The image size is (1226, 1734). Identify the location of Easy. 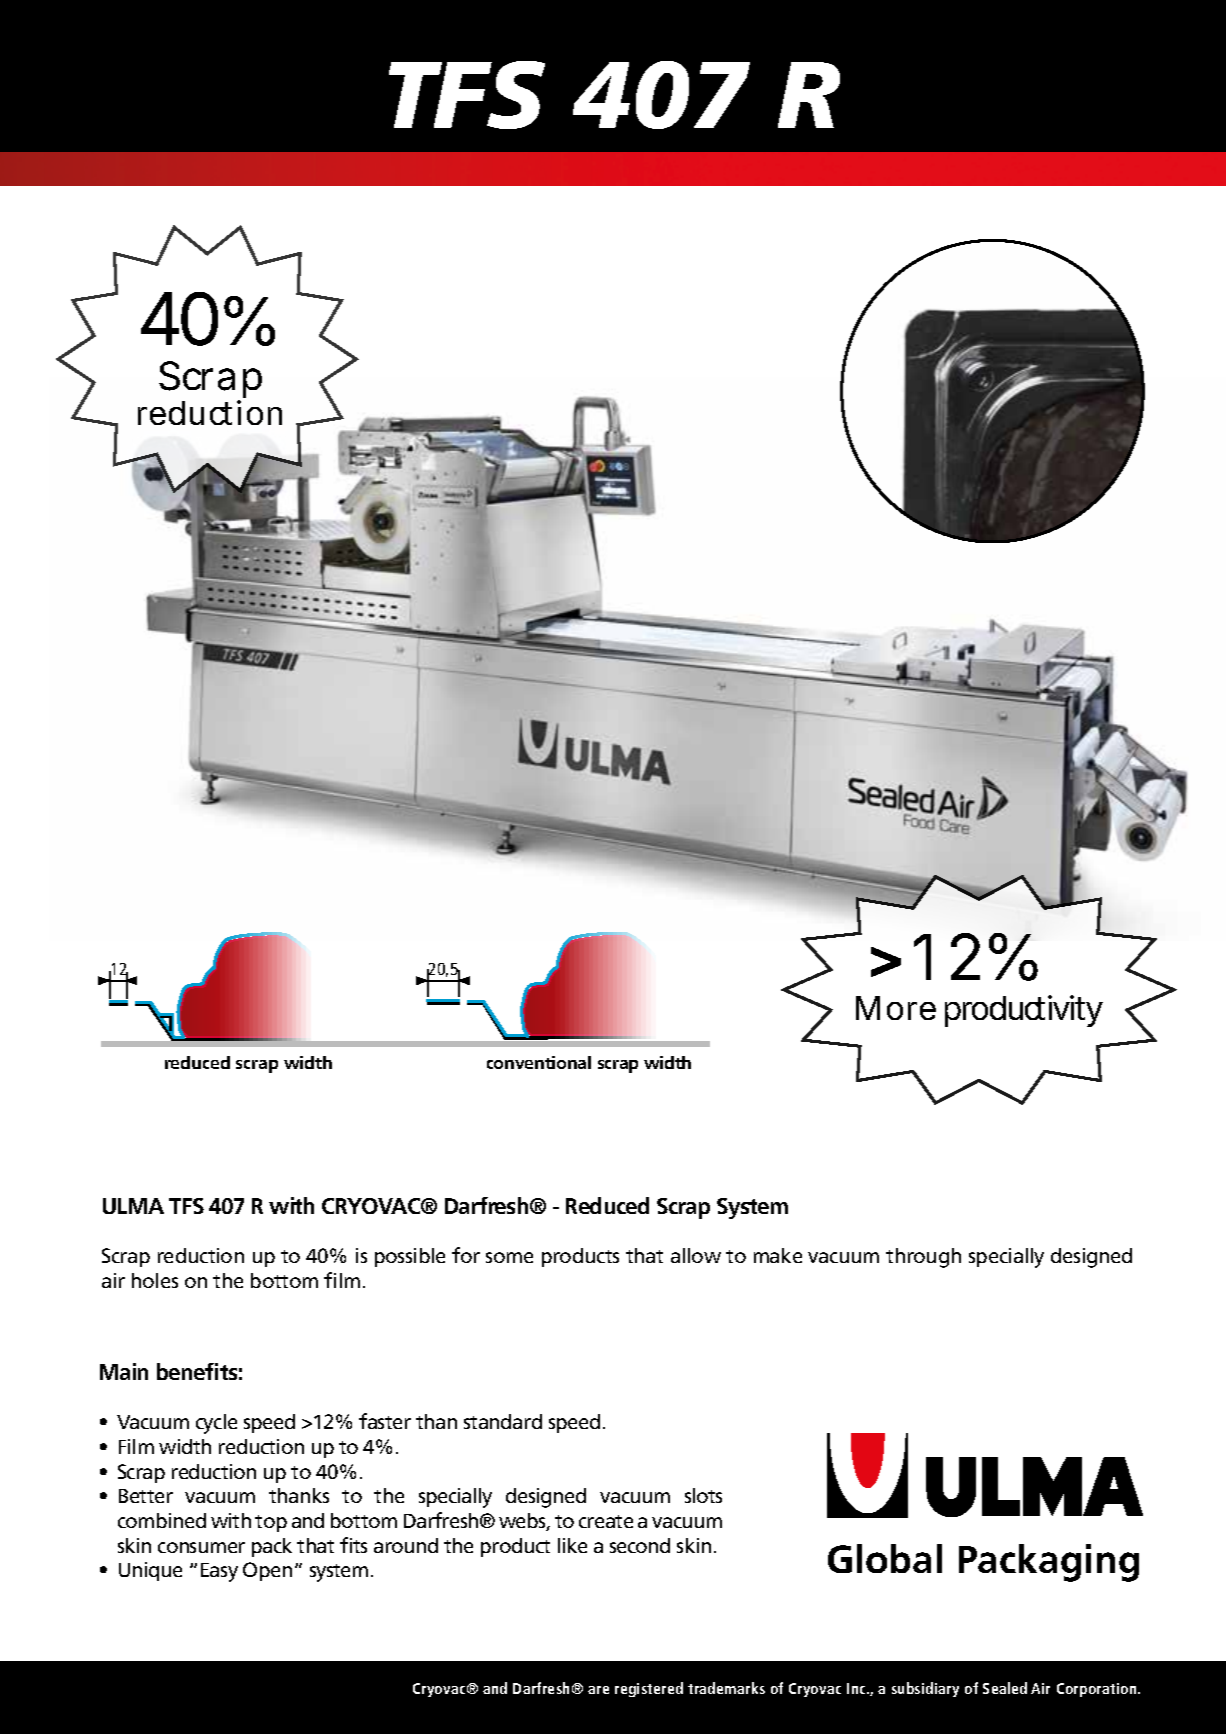
(219, 1572).
